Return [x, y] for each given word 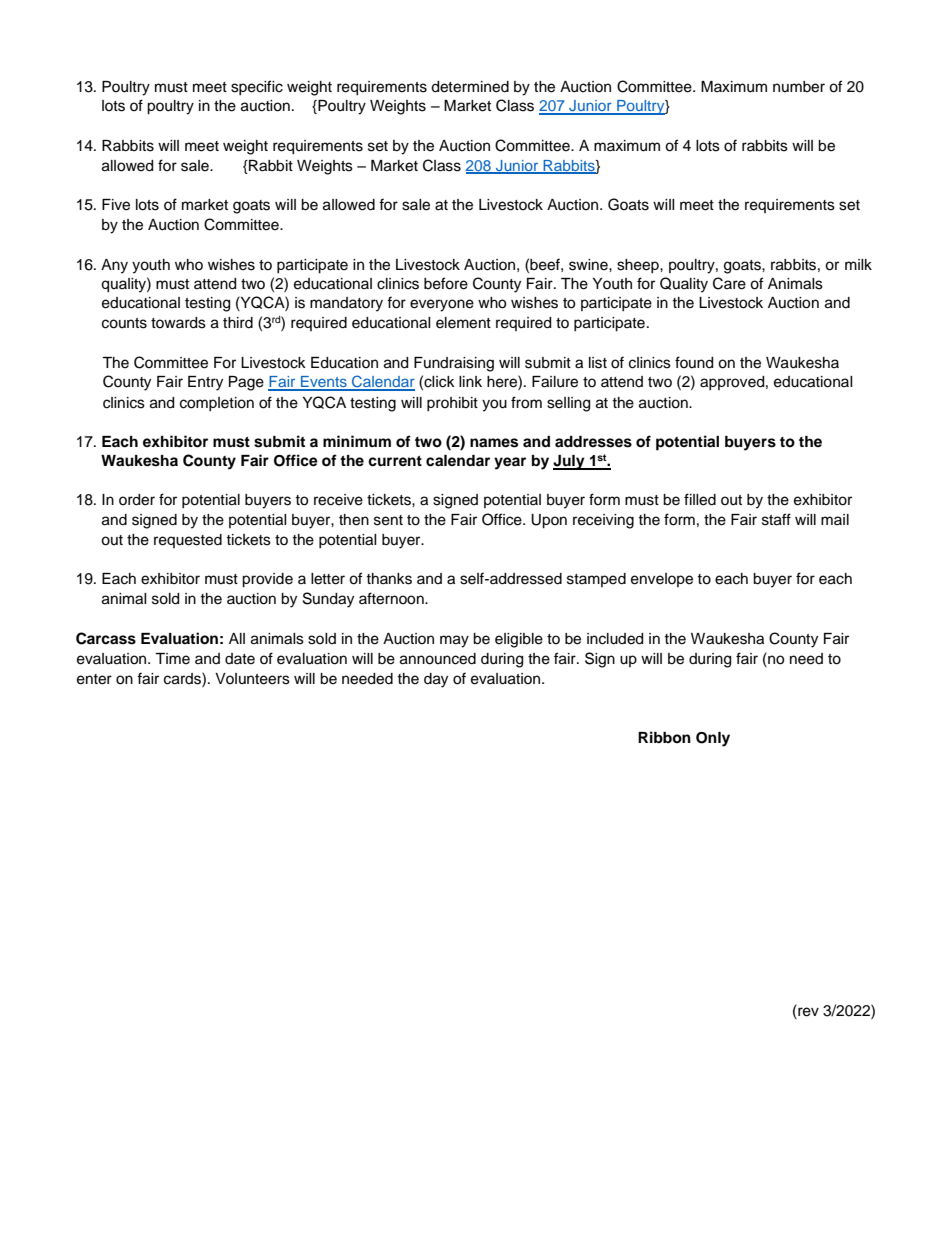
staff [776, 519]
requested [188, 541]
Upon [549, 521]
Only [713, 739]
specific [257, 87]
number [799, 87]
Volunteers [252, 679]
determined [470, 87]
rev [807, 1011]
